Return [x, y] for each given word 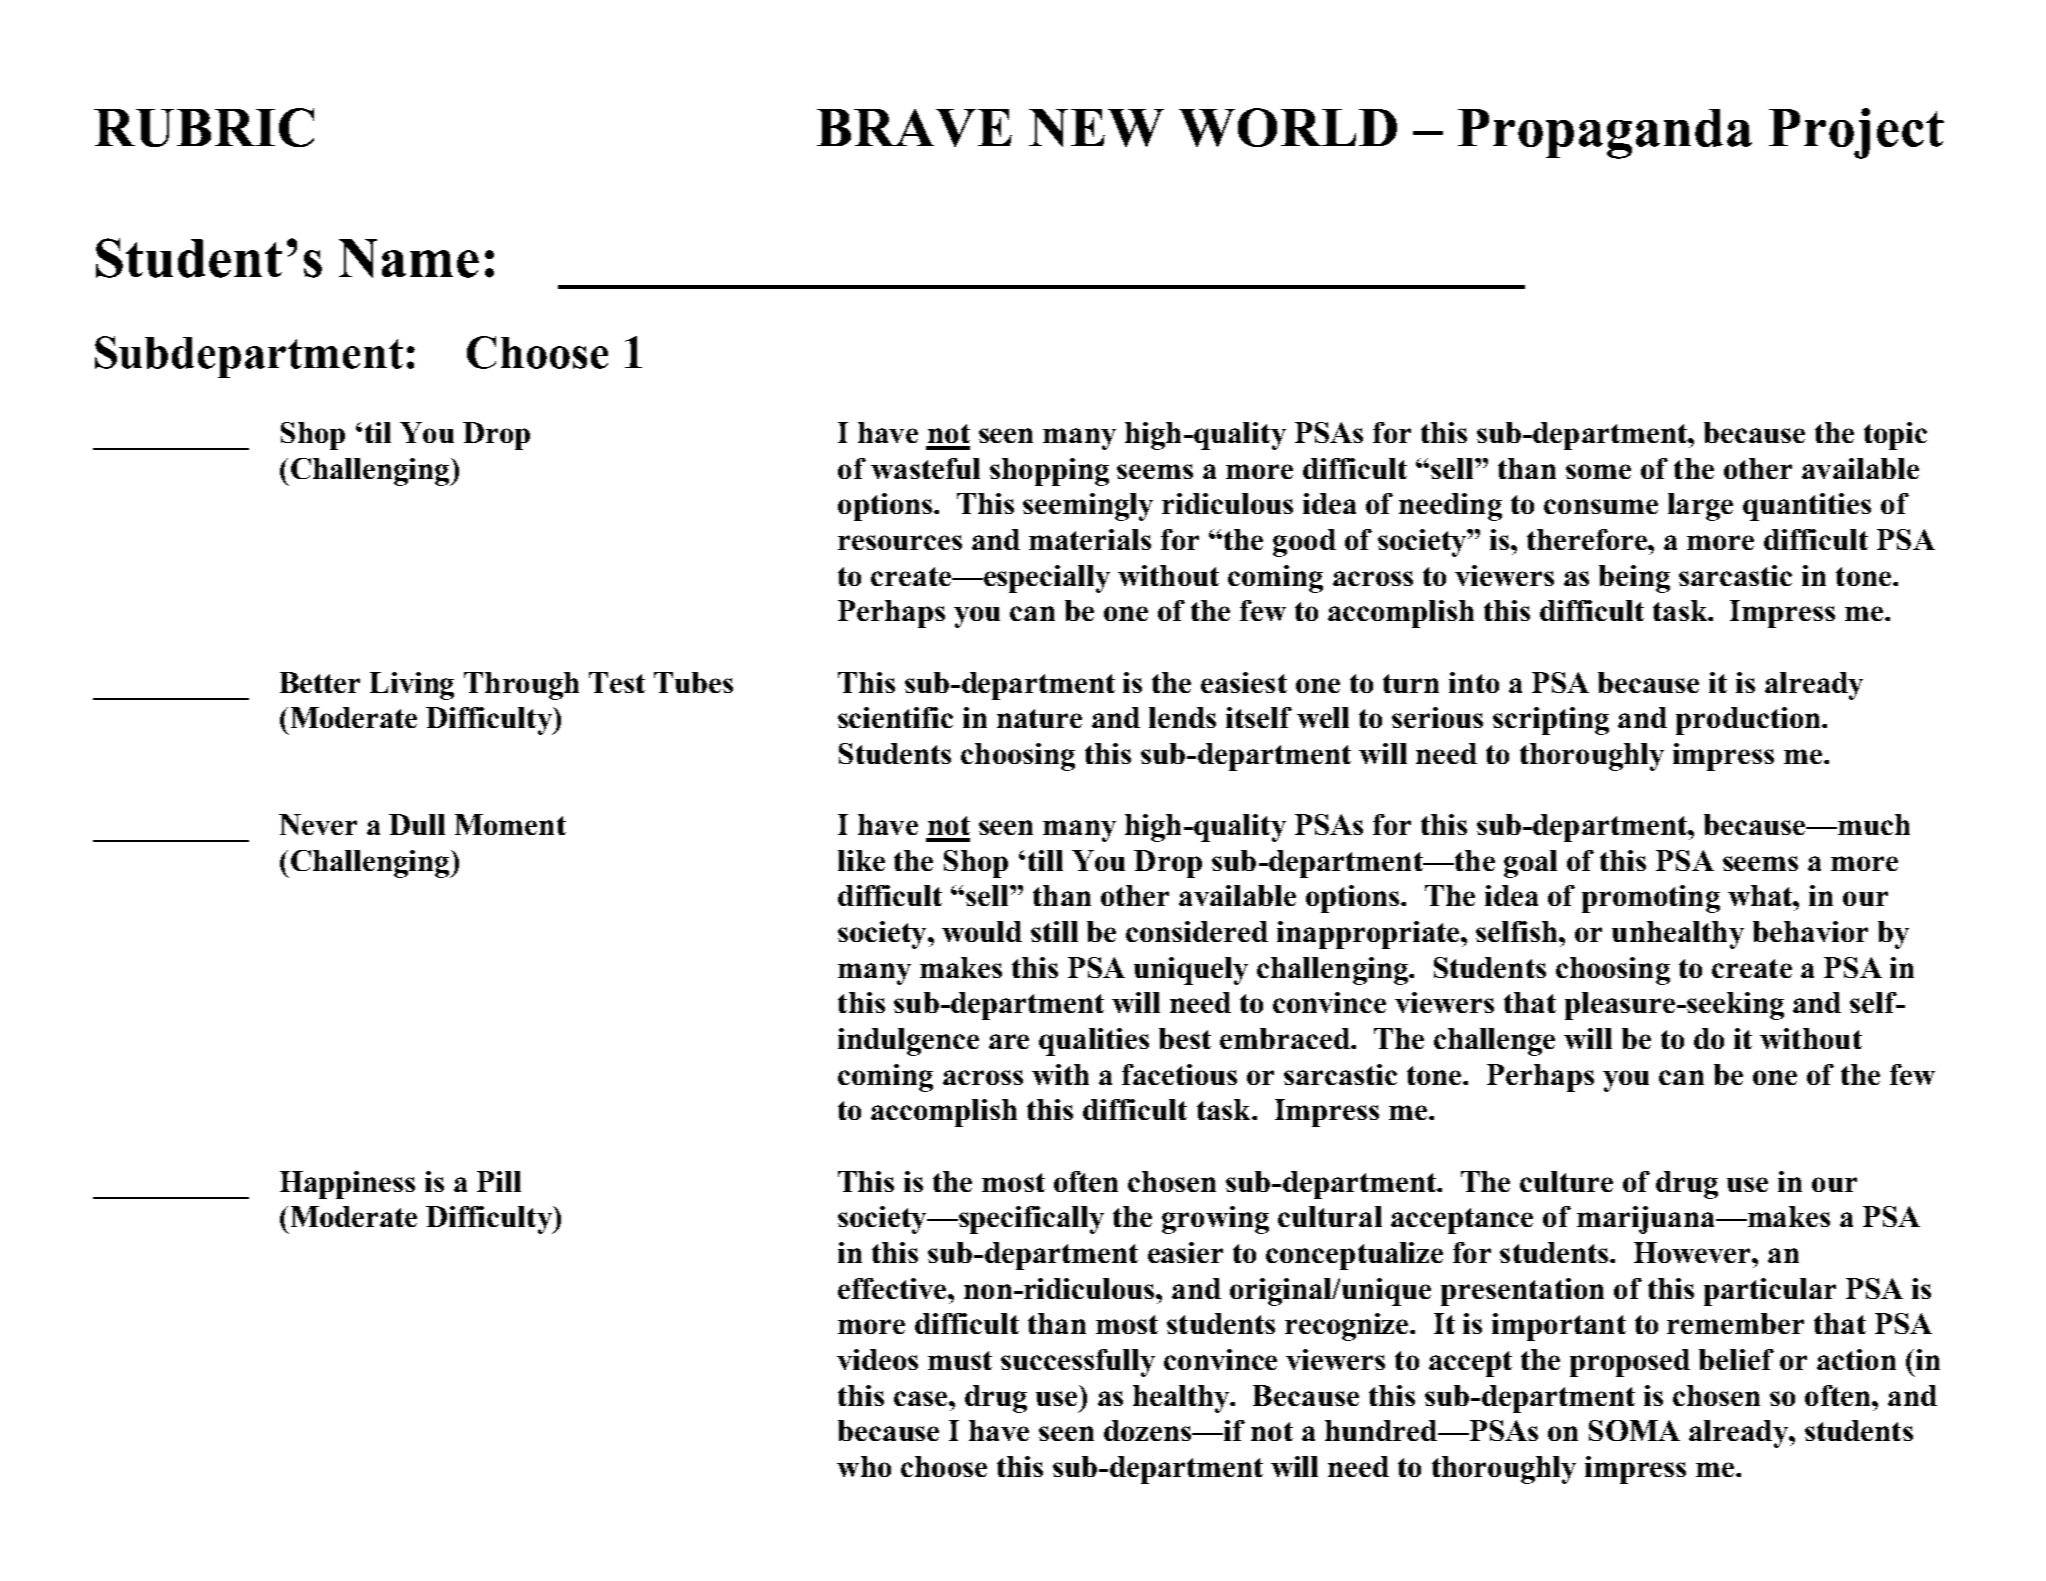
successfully [1078, 1363]
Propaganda [1605, 134]
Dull [417, 824]
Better [320, 682]
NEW [1096, 128]
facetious [1179, 1074]
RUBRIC [204, 127]
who [864, 1466]
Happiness [347, 1185]
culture [1566, 1181]
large [1700, 507]
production [1749, 721]
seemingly [1088, 507]
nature [1039, 718]
